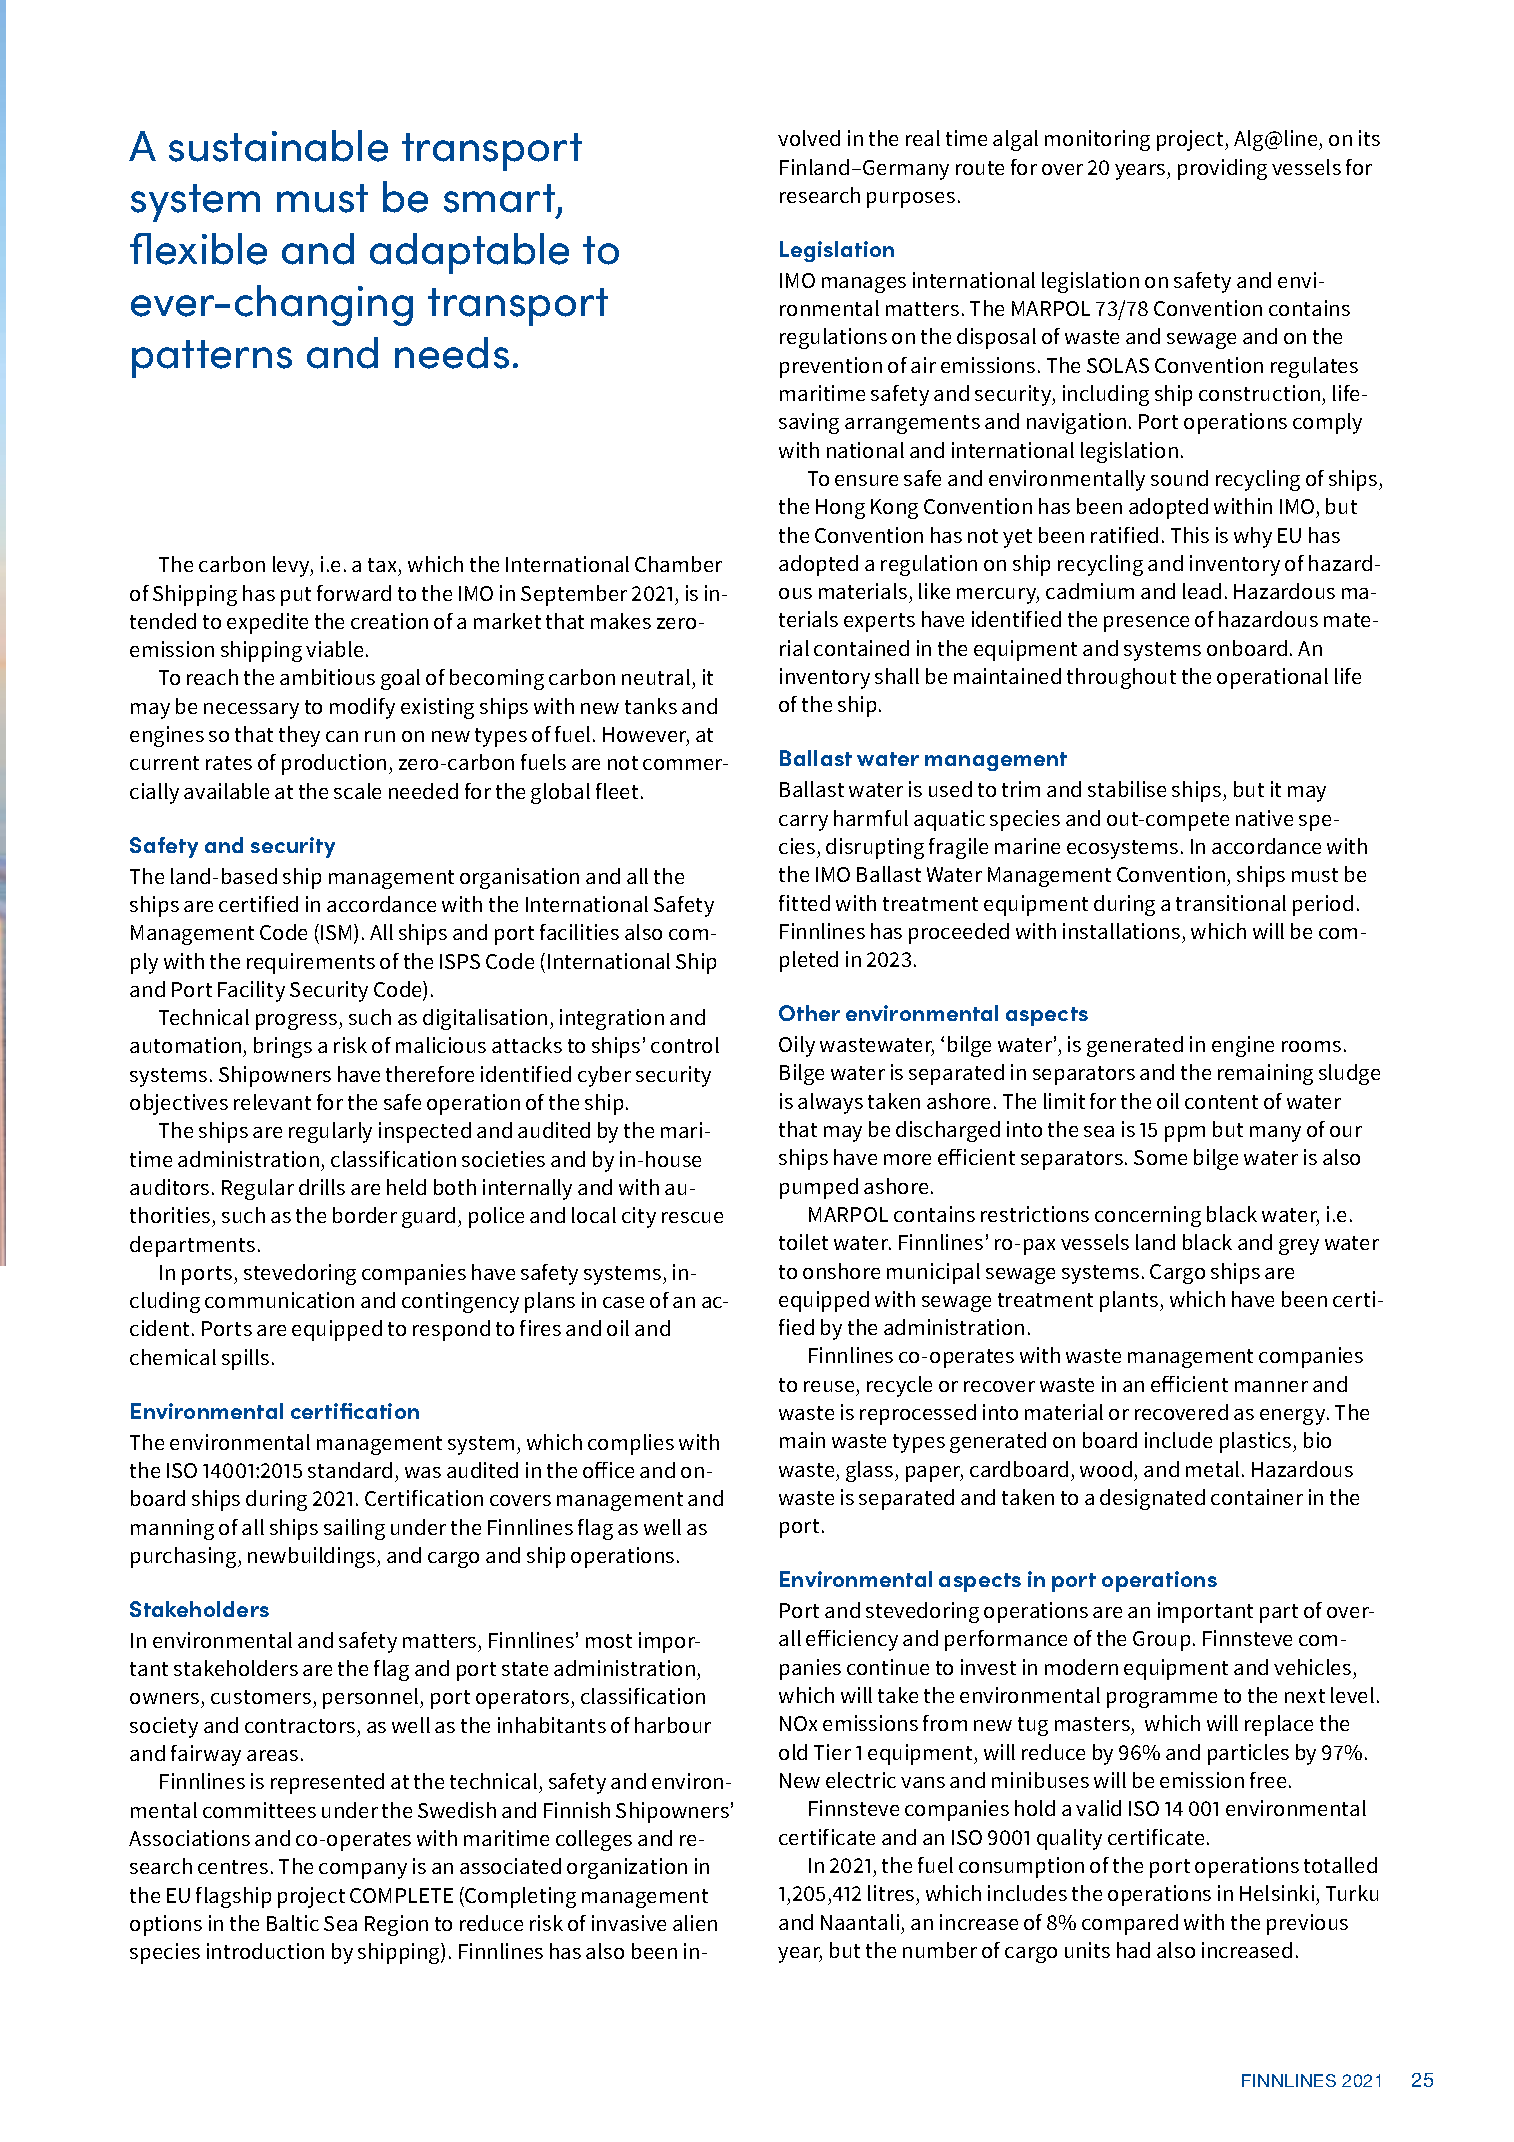 The image size is (1514, 2142). Describe the element at coordinates (1222, 169) in the screenshot. I see `providing` at that location.
